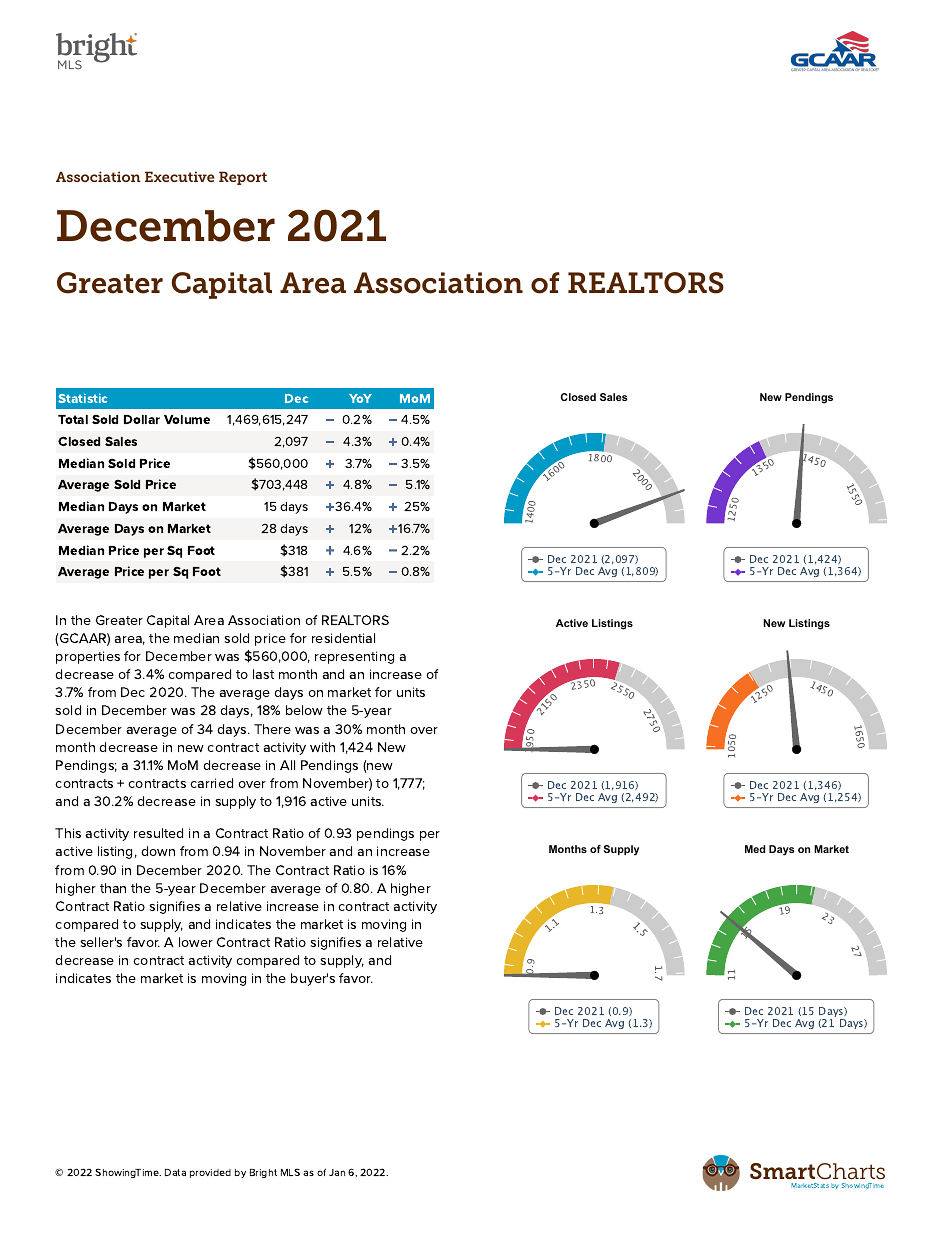  Describe the element at coordinates (175, 1172) in the screenshot. I see `Data` at that location.
